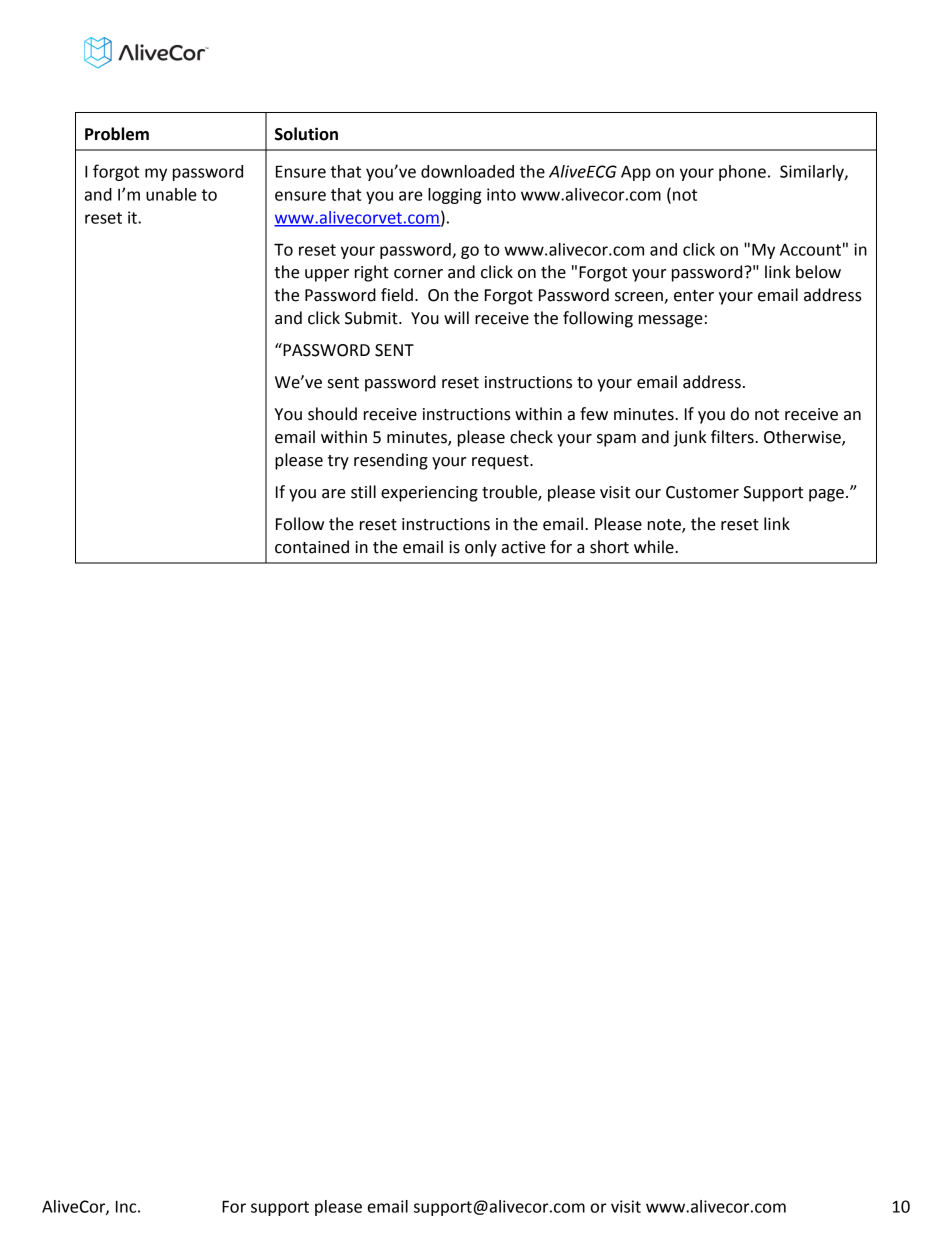 The width and height of the page is (952, 1233). I want to click on request, so click(501, 462).
